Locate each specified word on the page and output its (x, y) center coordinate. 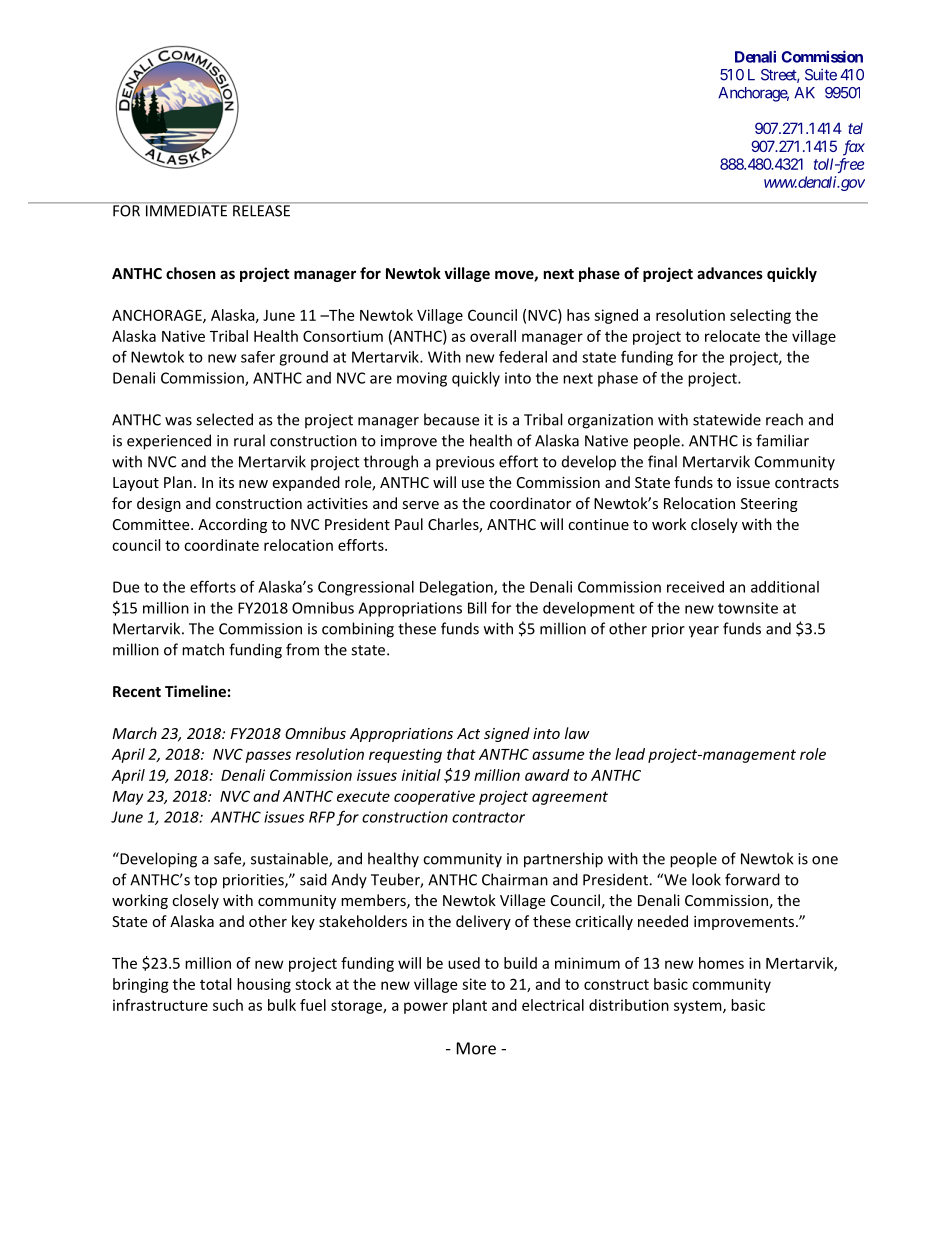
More (476, 1048)
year (704, 632)
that (461, 754)
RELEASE (262, 210)
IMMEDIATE (186, 210)
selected (224, 419)
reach (784, 419)
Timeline (195, 691)
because (451, 419)
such (228, 1005)
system (699, 1007)
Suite (821, 74)
